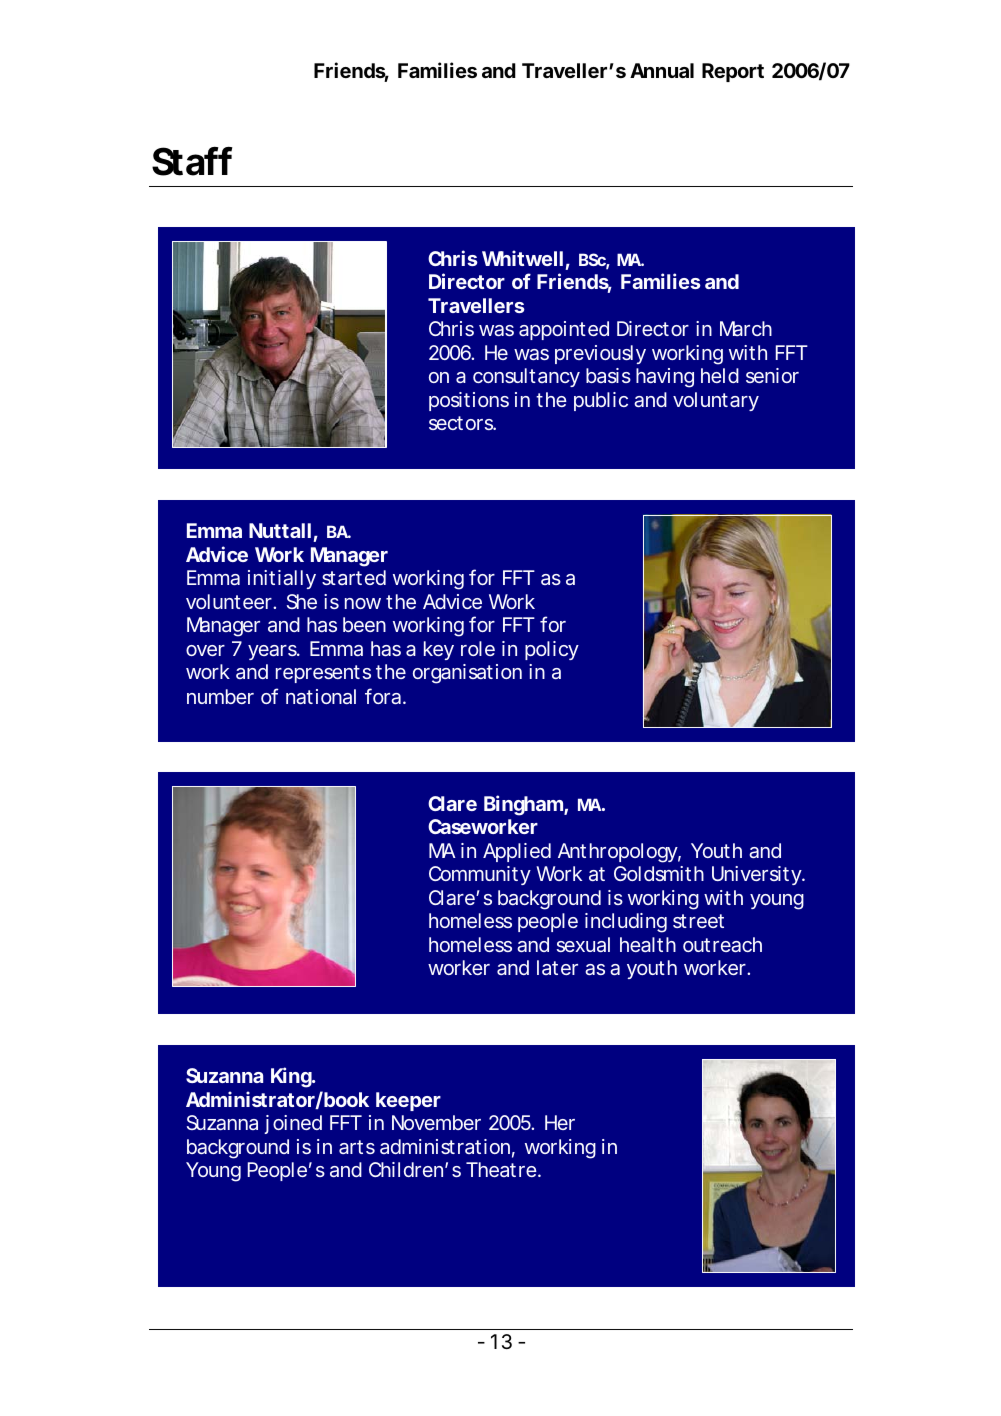 The width and height of the screenshot is (1001, 1416). I want to click on number, so click(220, 696).
